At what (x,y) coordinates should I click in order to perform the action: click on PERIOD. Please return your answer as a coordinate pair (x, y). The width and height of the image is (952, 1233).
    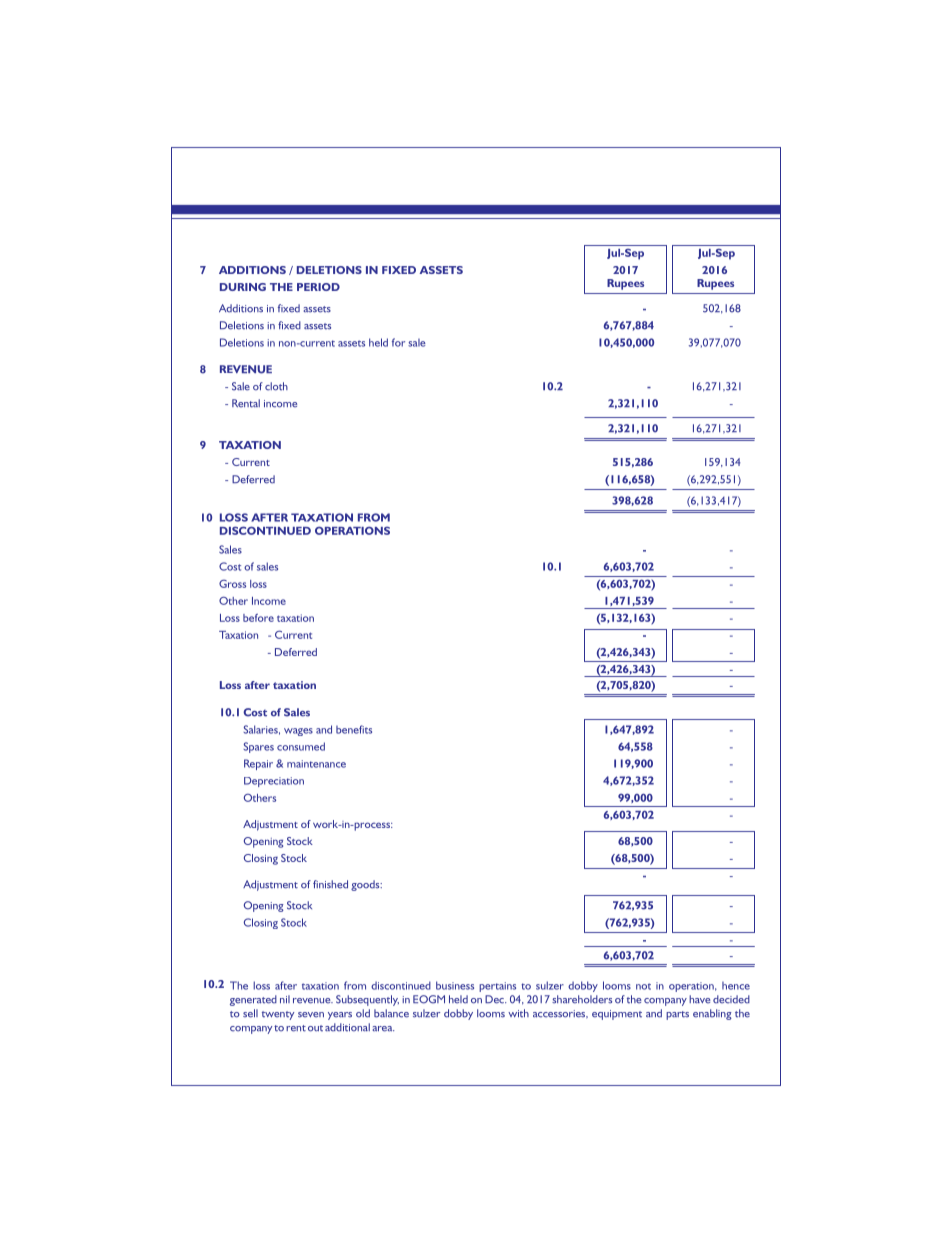
    Looking at the image, I should click on (318, 287).
